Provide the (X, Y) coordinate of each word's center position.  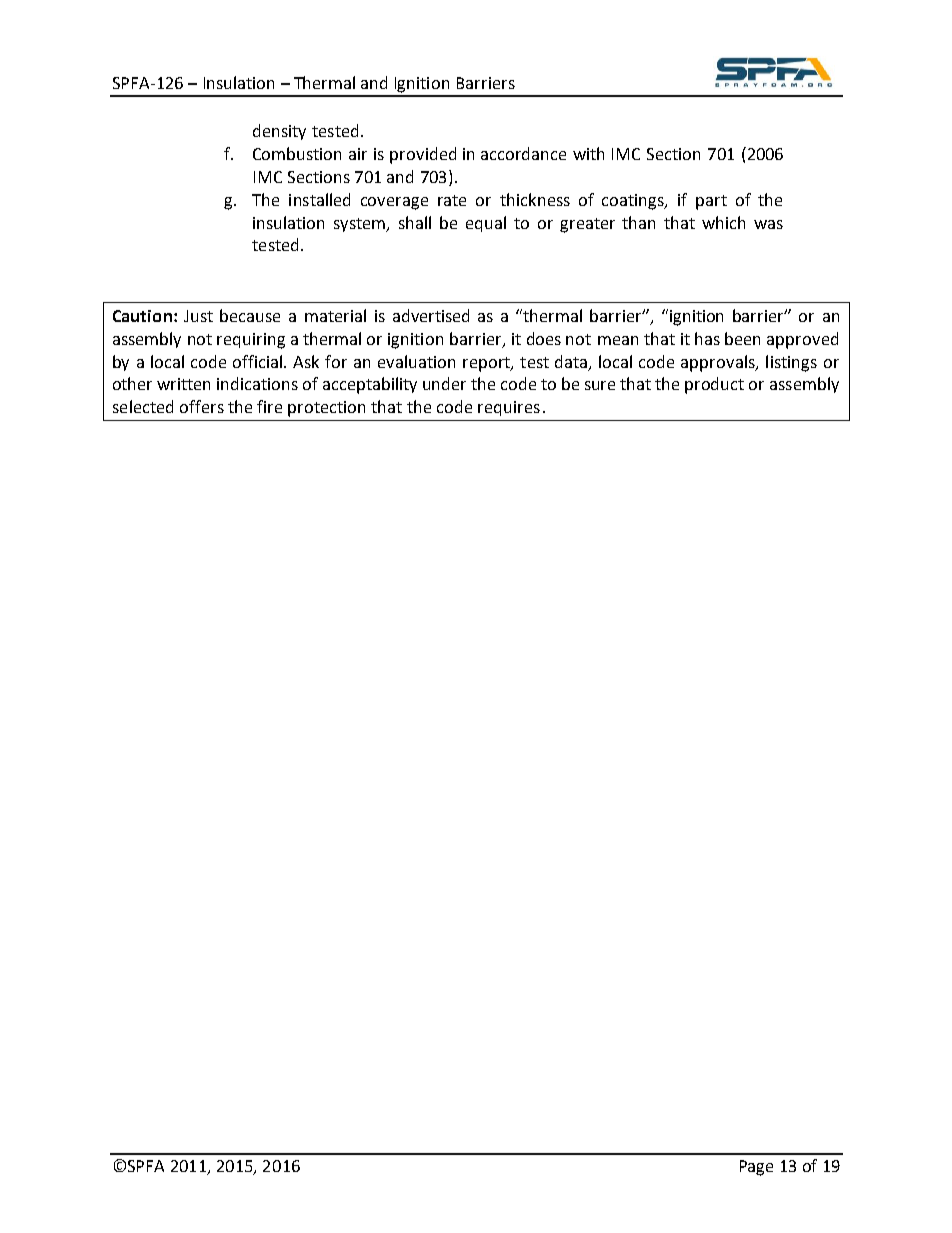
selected (143, 406)
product (714, 385)
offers (202, 406)
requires (509, 408)
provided (423, 155)
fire (269, 406)
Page (756, 1168)
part (711, 202)
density (279, 132)
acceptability (370, 385)
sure (600, 385)
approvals (719, 363)
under (444, 383)
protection (326, 409)
